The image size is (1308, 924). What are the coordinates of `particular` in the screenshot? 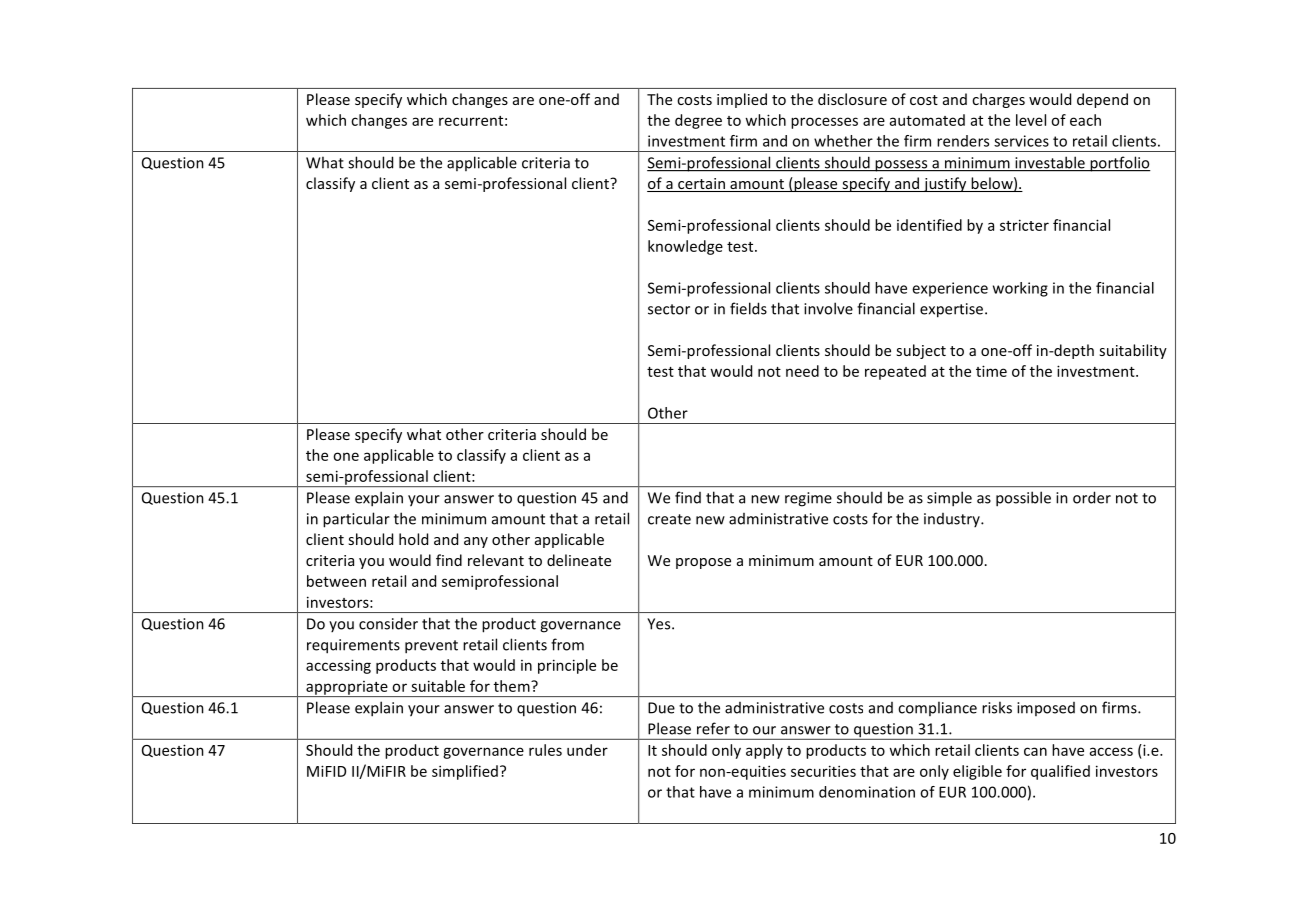 It's located at (356, 520).
